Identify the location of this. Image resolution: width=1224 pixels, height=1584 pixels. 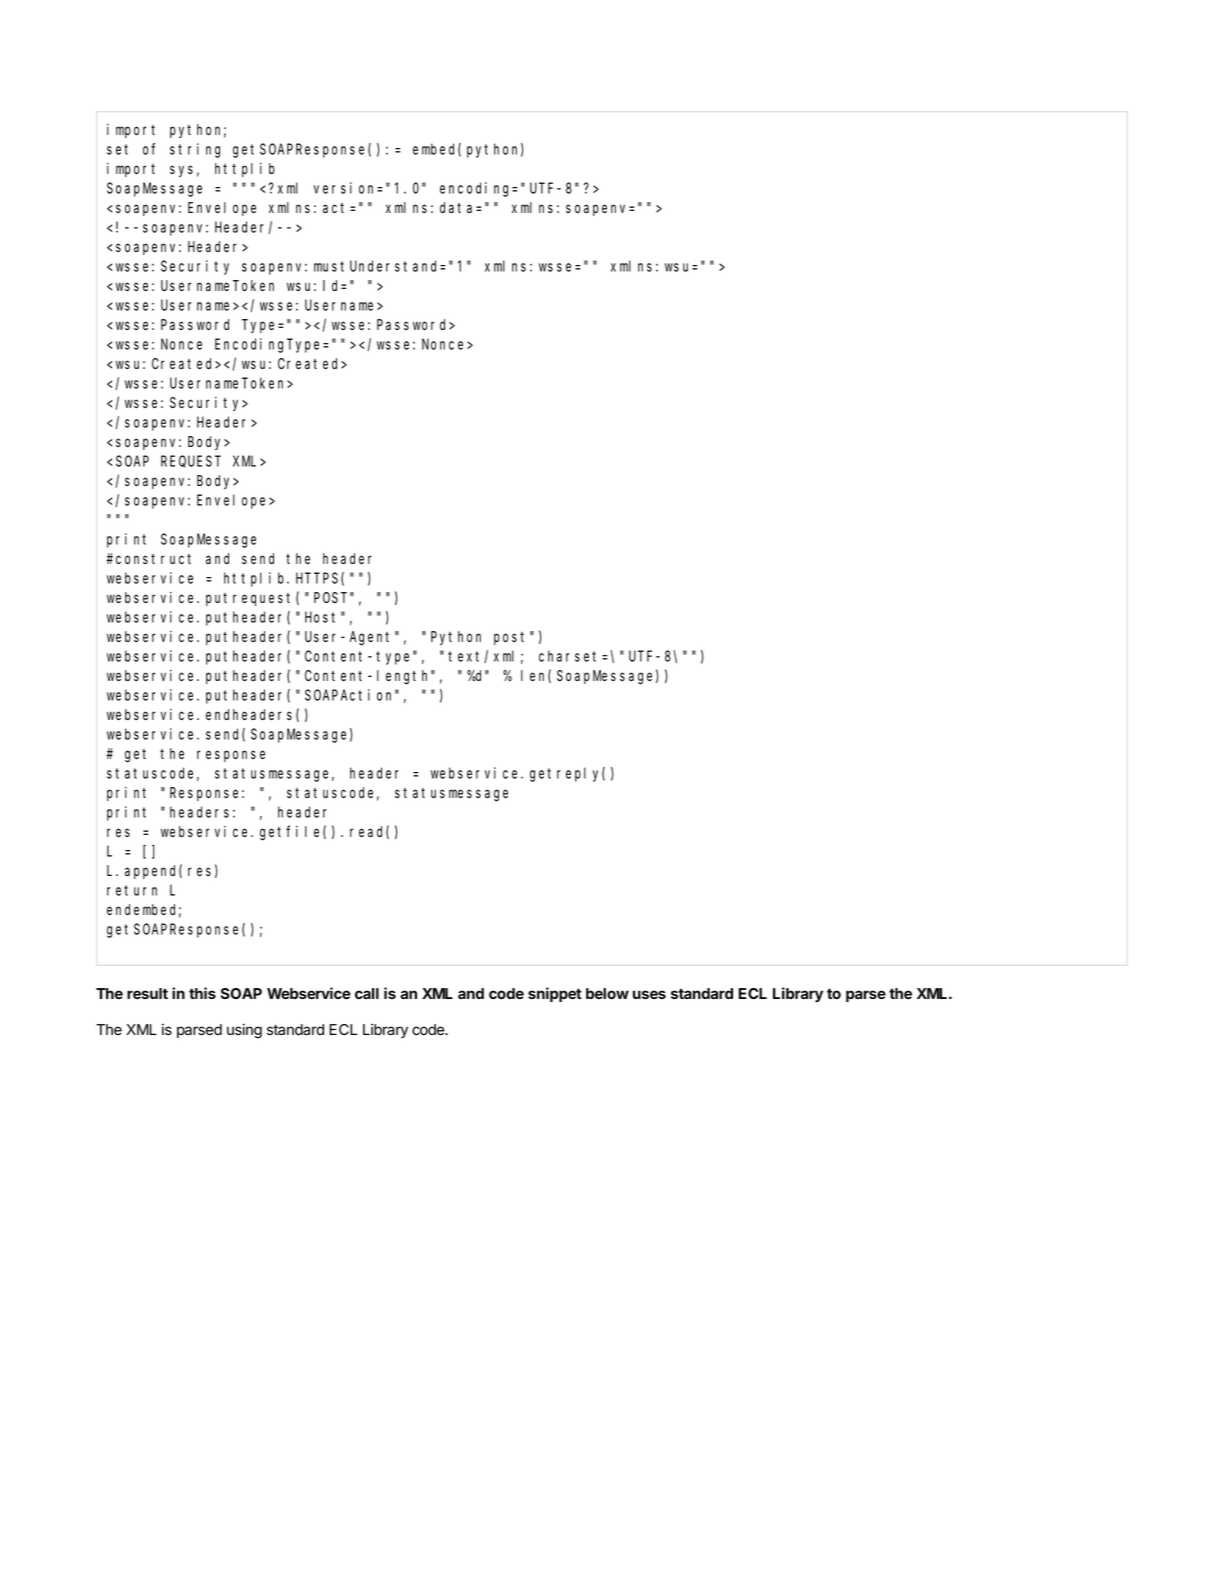
(202, 993).
